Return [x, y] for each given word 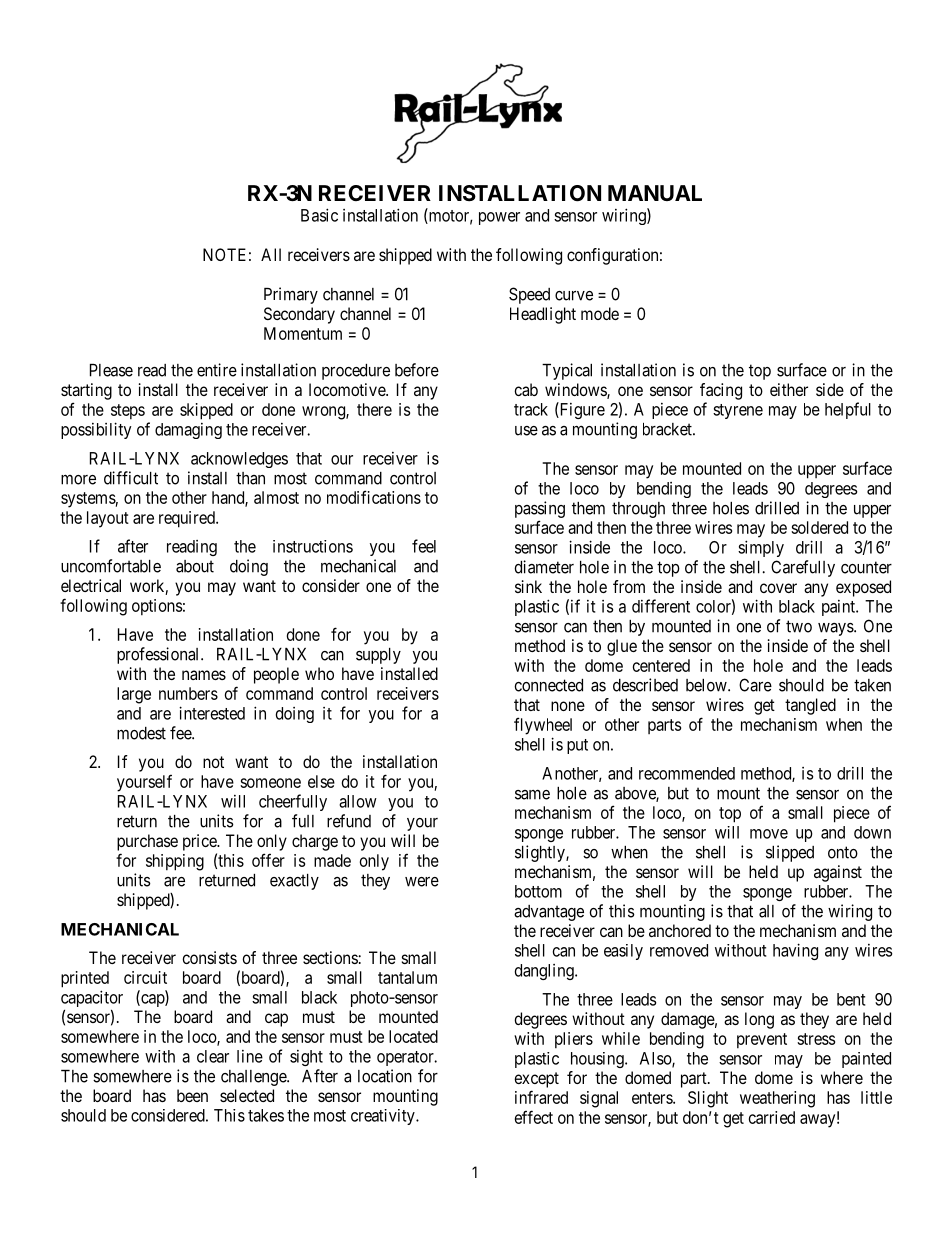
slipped [790, 853]
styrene [738, 411]
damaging [188, 431]
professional [159, 655]
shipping [175, 862]
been [192, 1095]
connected [548, 685]
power [499, 218]
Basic [319, 215]
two [799, 626]
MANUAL [655, 193]
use [526, 431]
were [422, 882]
